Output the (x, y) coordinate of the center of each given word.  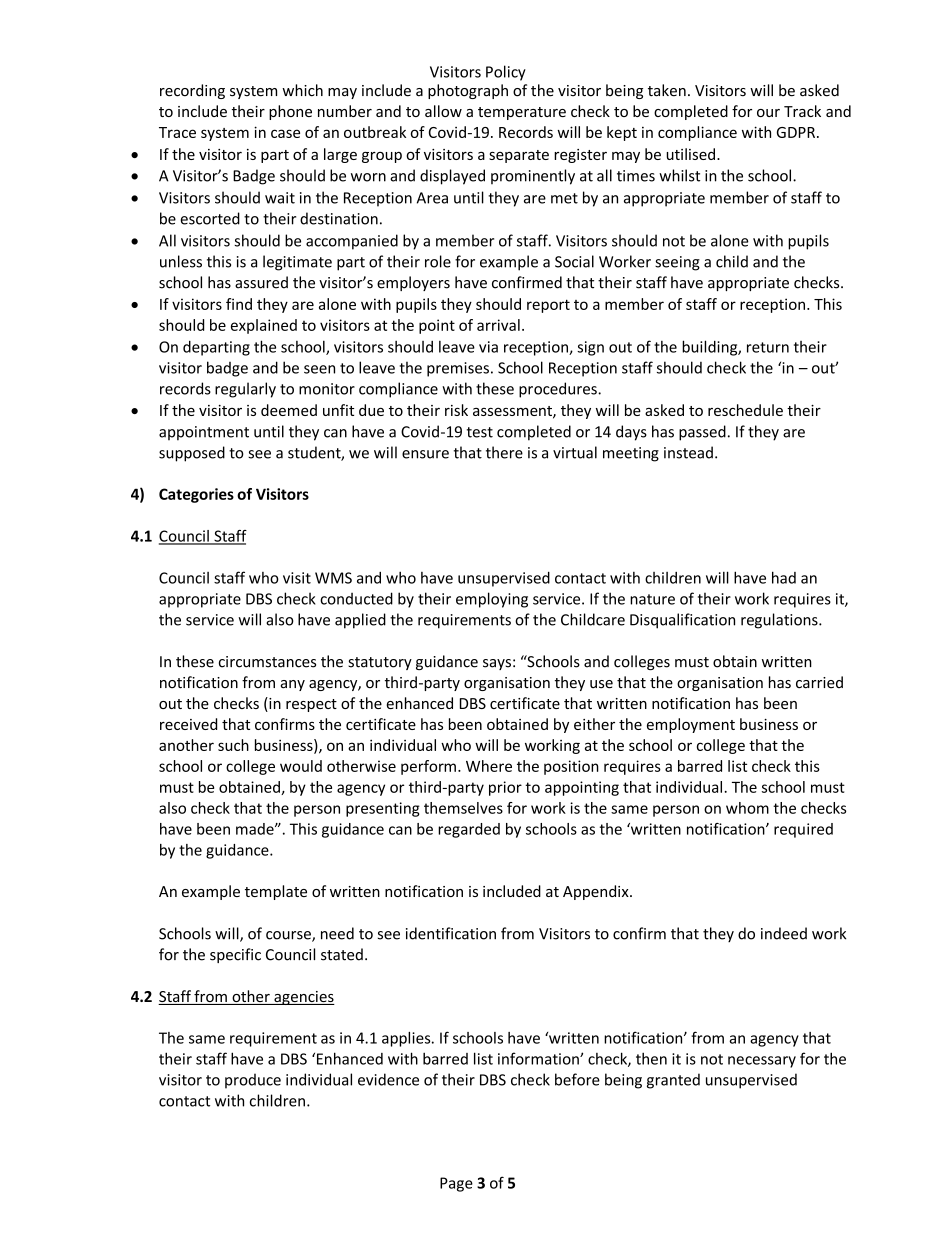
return (768, 347)
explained (264, 326)
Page (456, 1184)
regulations (780, 621)
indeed (784, 933)
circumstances (267, 662)
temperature (522, 113)
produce (253, 1081)
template (276, 892)
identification (451, 933)
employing (492, 600)
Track (802, 111)
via (488, 347)
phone (290, 112)
